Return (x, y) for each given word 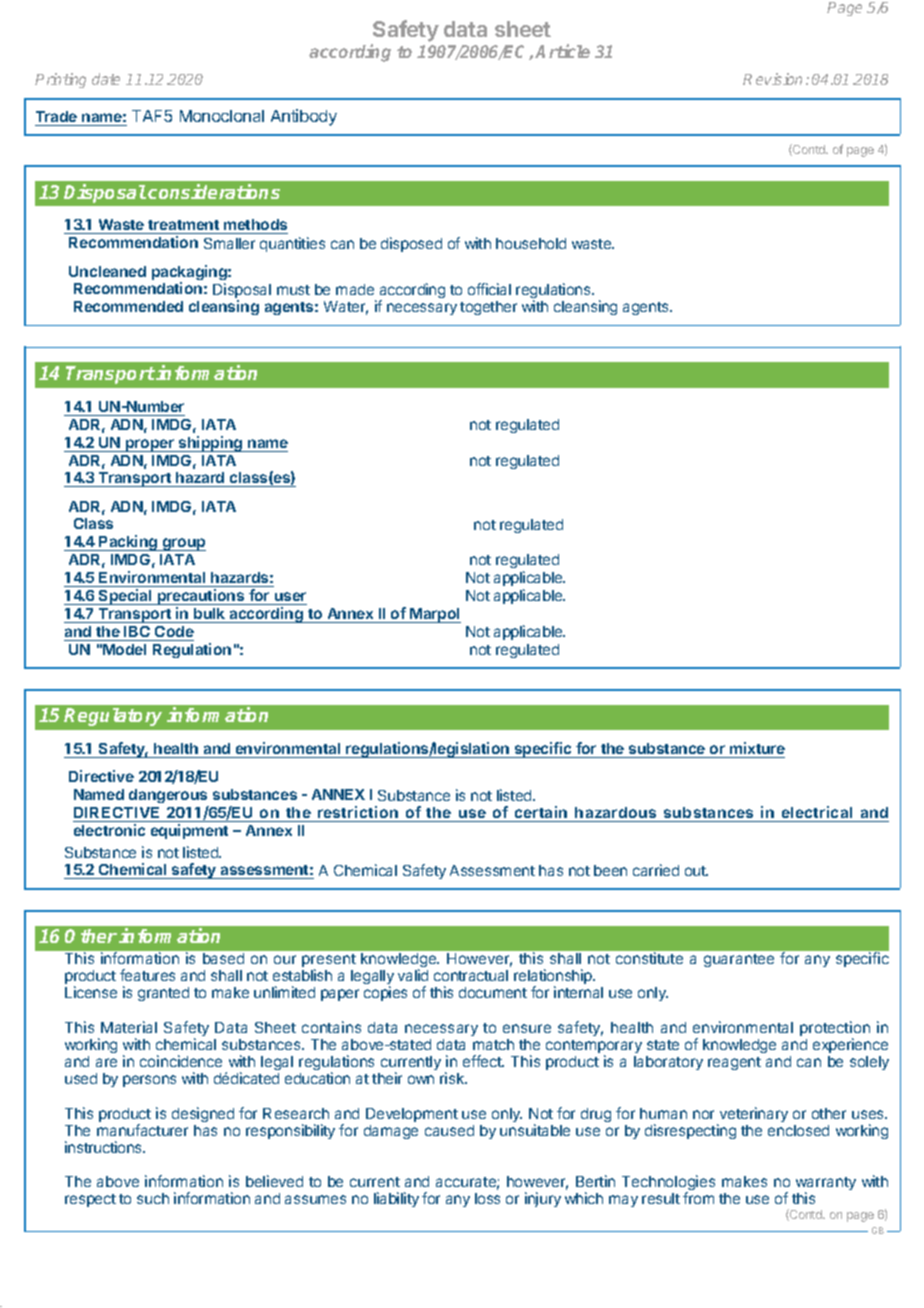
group (183, 544)
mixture (757, 748)
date (106, 79)
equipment (189, 831)
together (488, 308)
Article (562, 51)
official (489, 289)
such (153, 1198)
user (290, 596)
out (696, 871)
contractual (471, 975)
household (531, 243)
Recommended (128, 306)
